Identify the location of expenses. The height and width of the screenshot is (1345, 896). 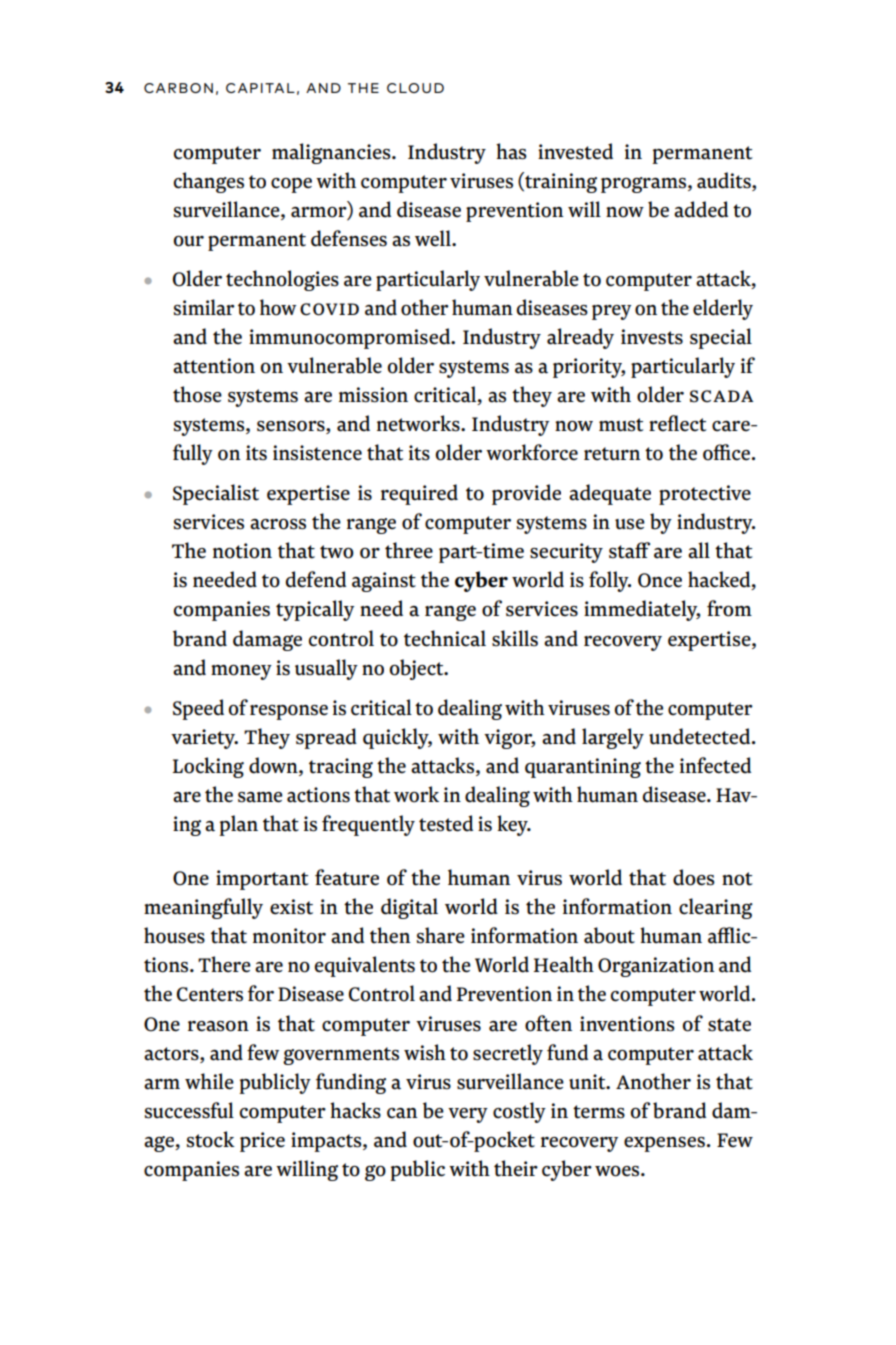
(664, 1144).
